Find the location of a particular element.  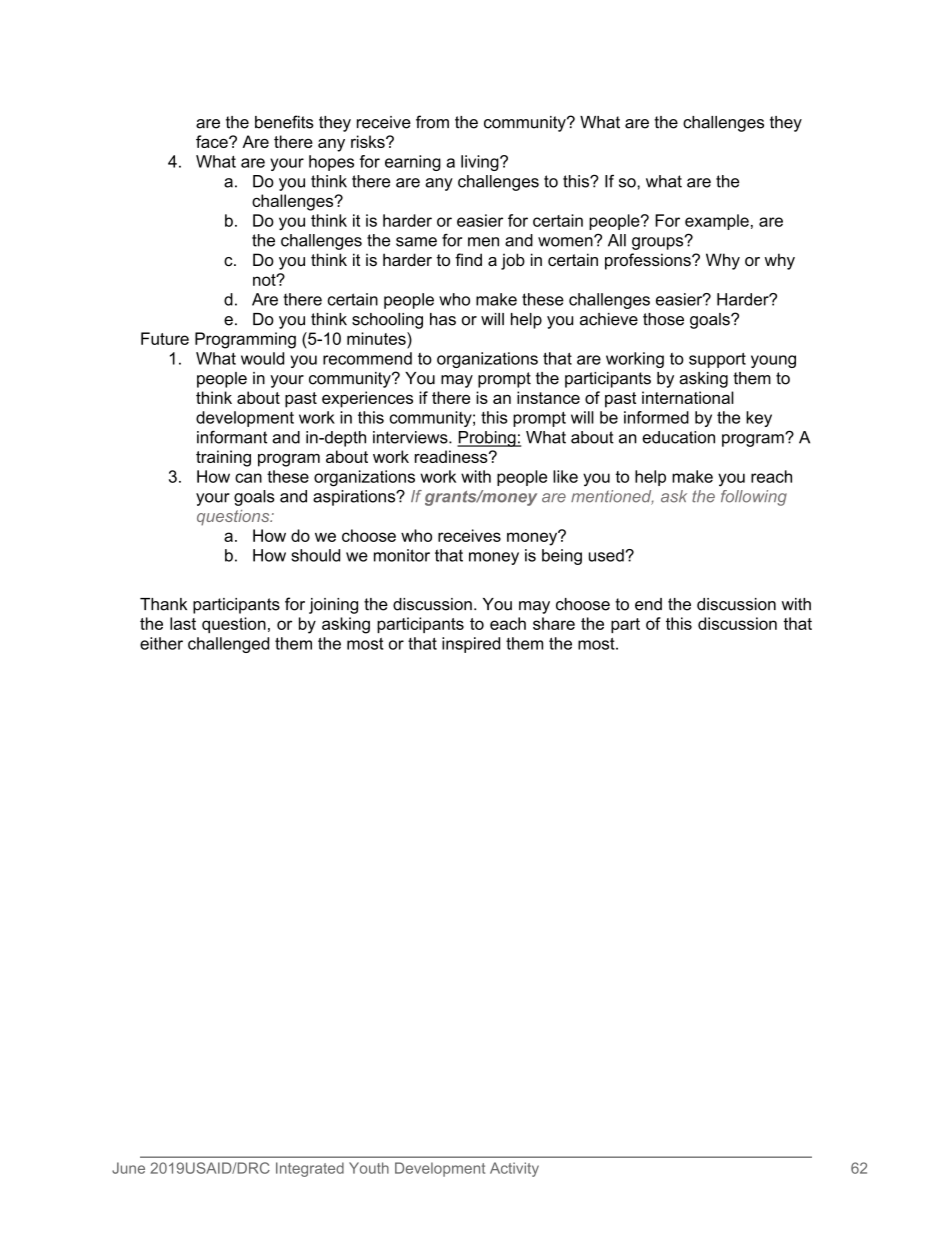

Youth is located at coordinates (369, 1168).
